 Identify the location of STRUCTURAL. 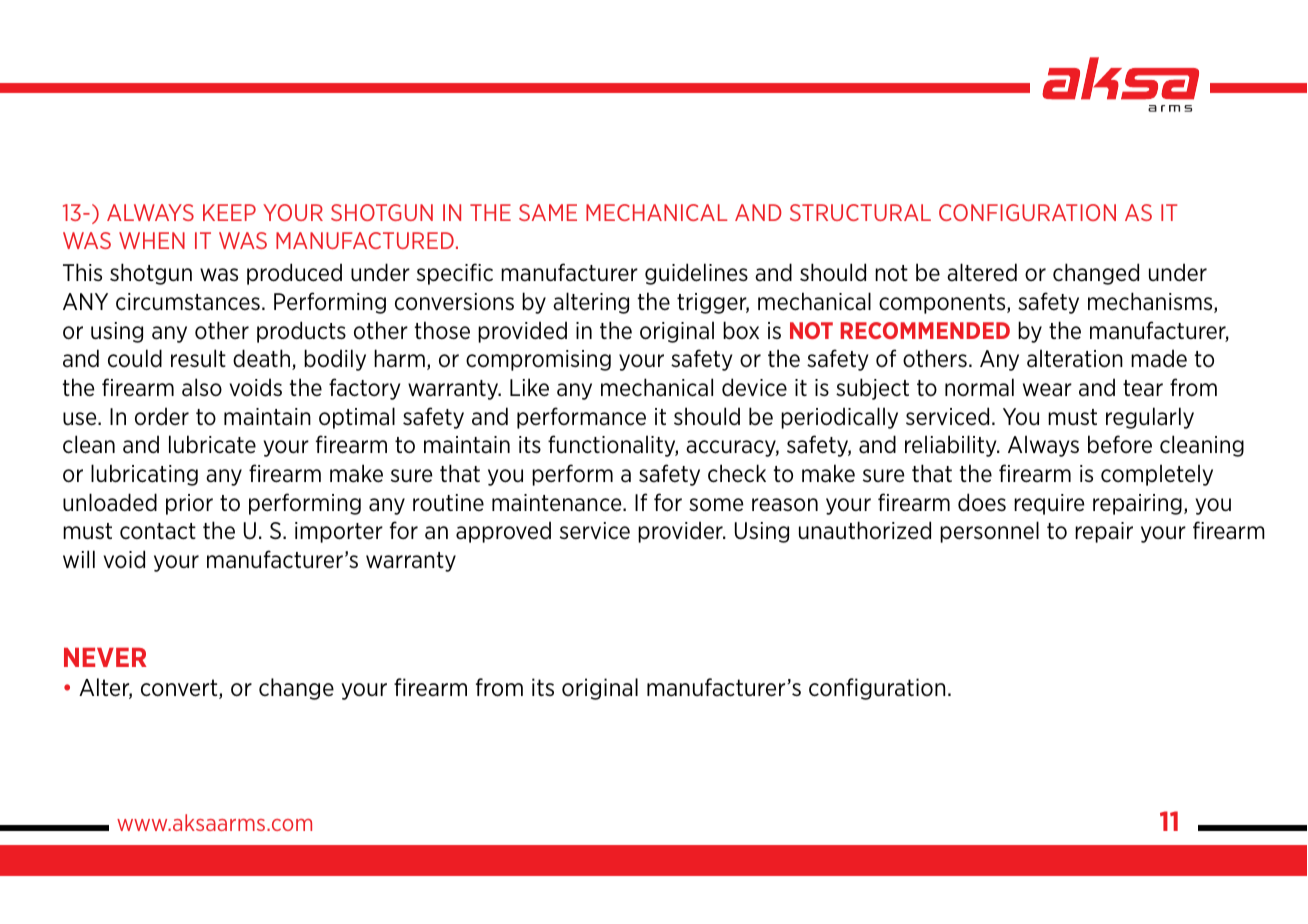
(860, 212).
